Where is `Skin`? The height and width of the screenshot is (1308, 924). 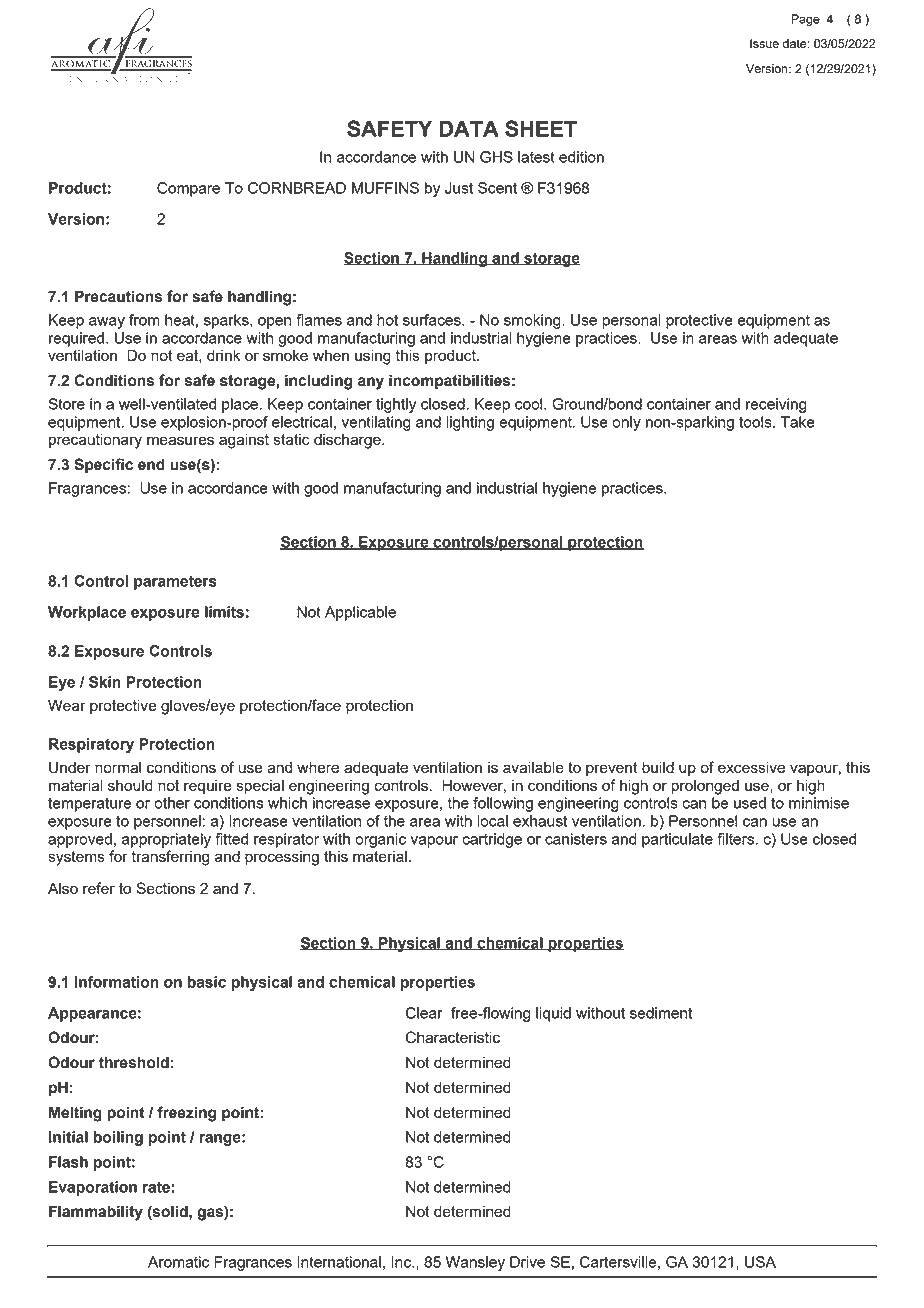
Skin is located at coordinates (105, 682).
